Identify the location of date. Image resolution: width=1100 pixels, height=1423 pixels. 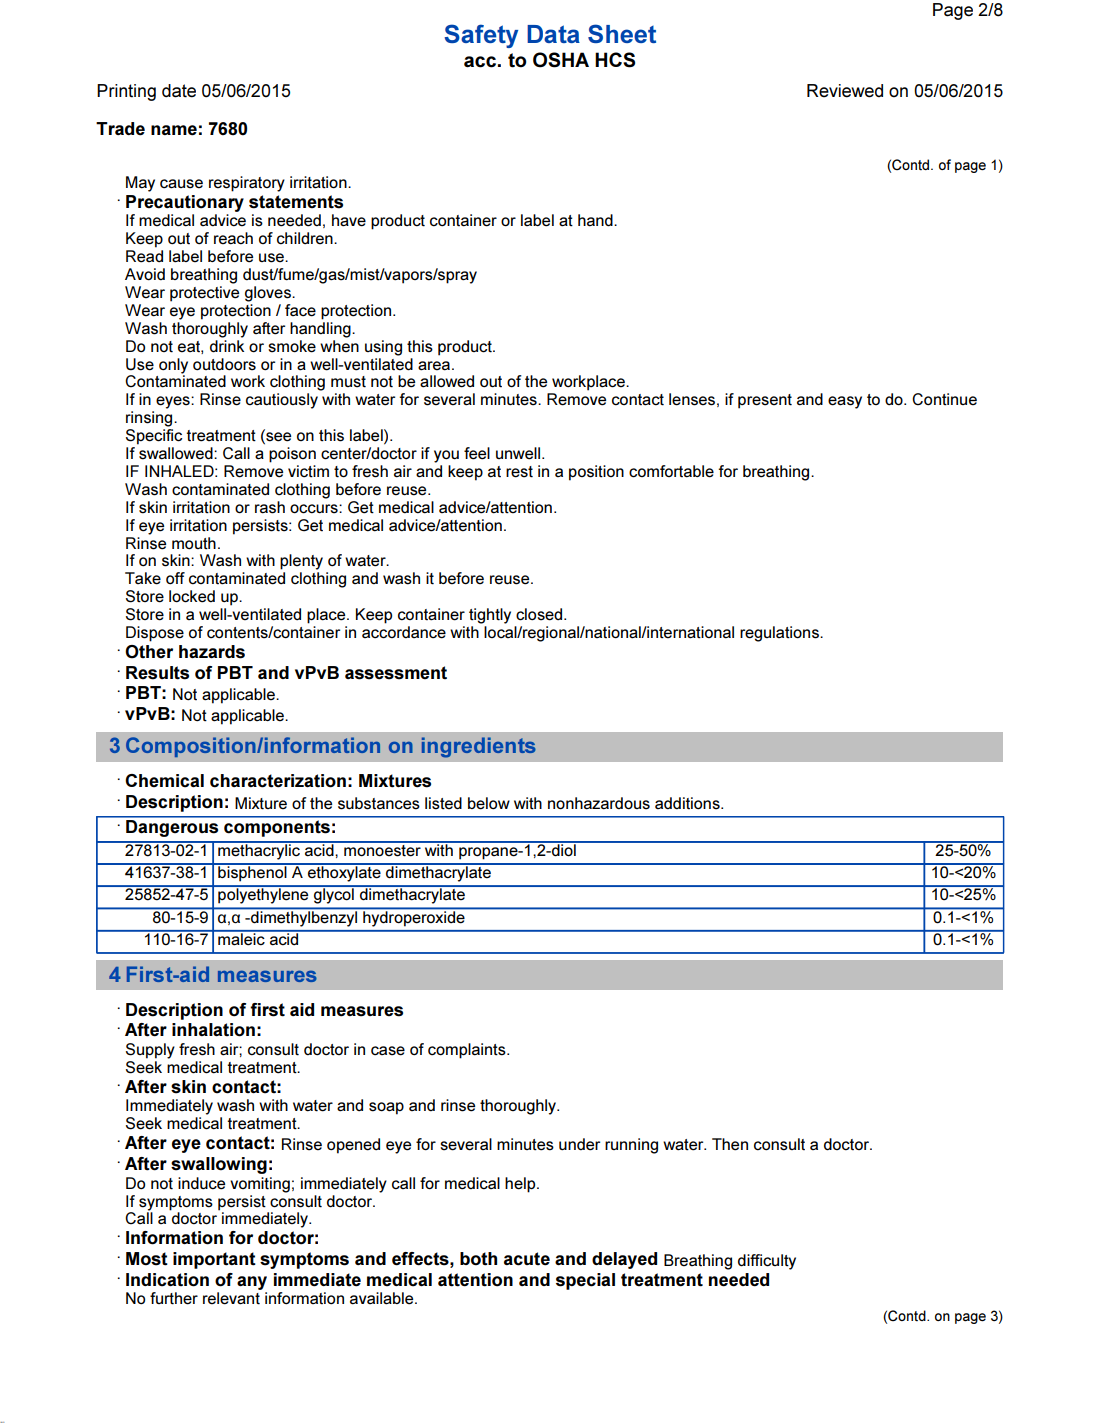
(179, 91).
